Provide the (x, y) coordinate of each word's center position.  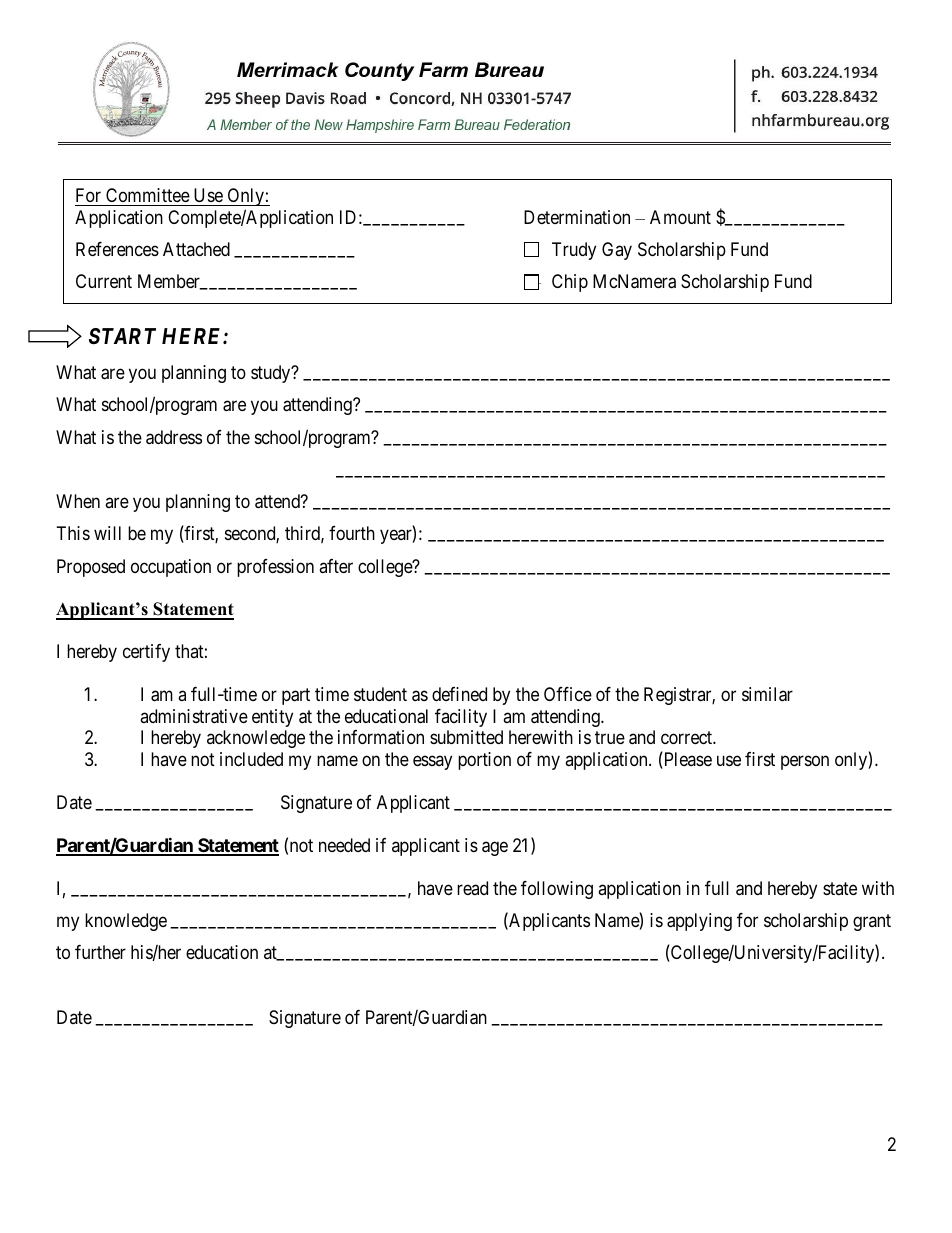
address (174, 437)
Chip (570, 283)
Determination (577, 217)
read (472, 888)
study (272, 374)
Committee (147, 197)
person (805, 762)
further (100, 952)
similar (767, 694)
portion (484, 761)
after (336, 566)
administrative (194, 716)
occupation (171, 568)
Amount (680, 217)
